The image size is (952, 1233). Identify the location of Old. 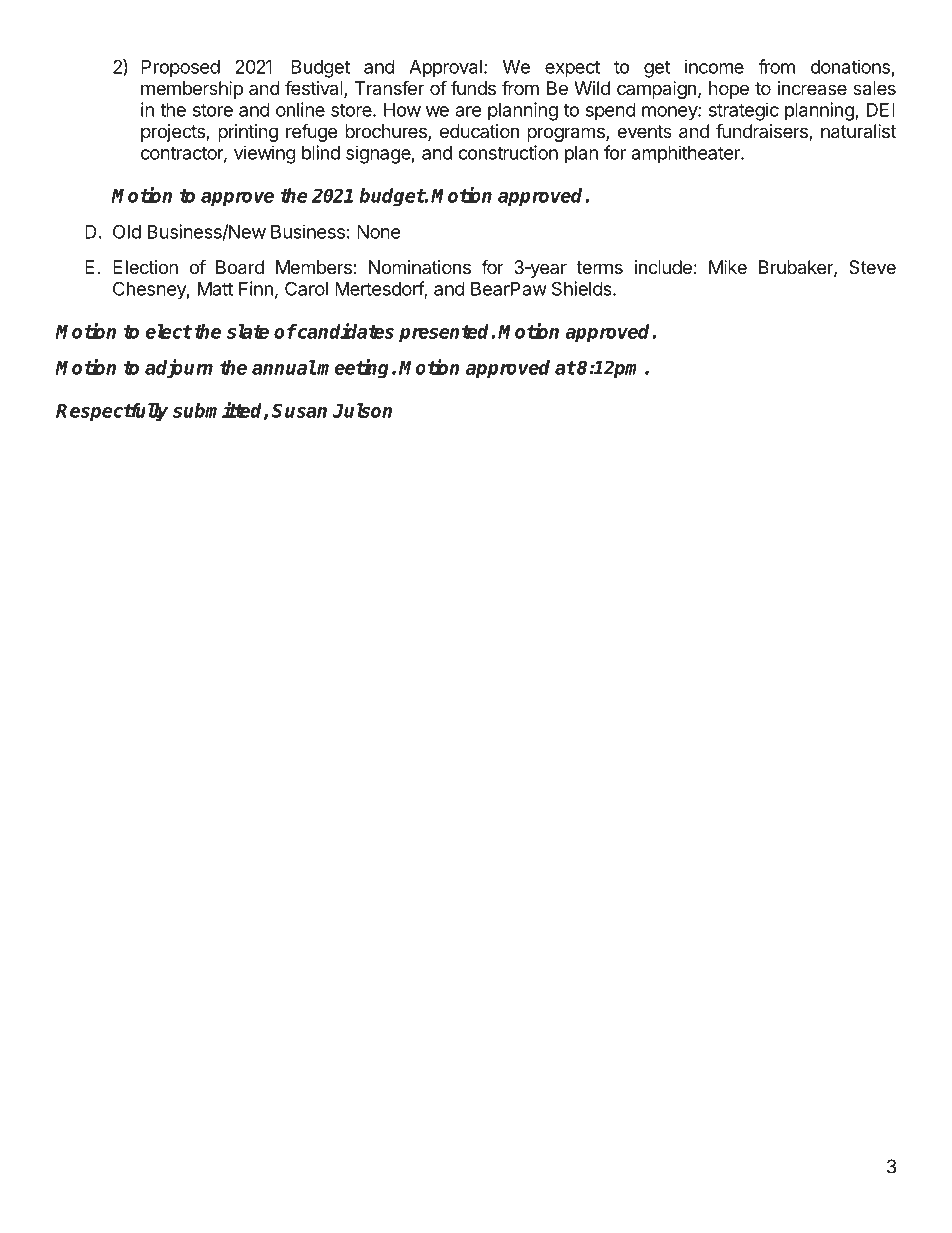
(127, 231).
